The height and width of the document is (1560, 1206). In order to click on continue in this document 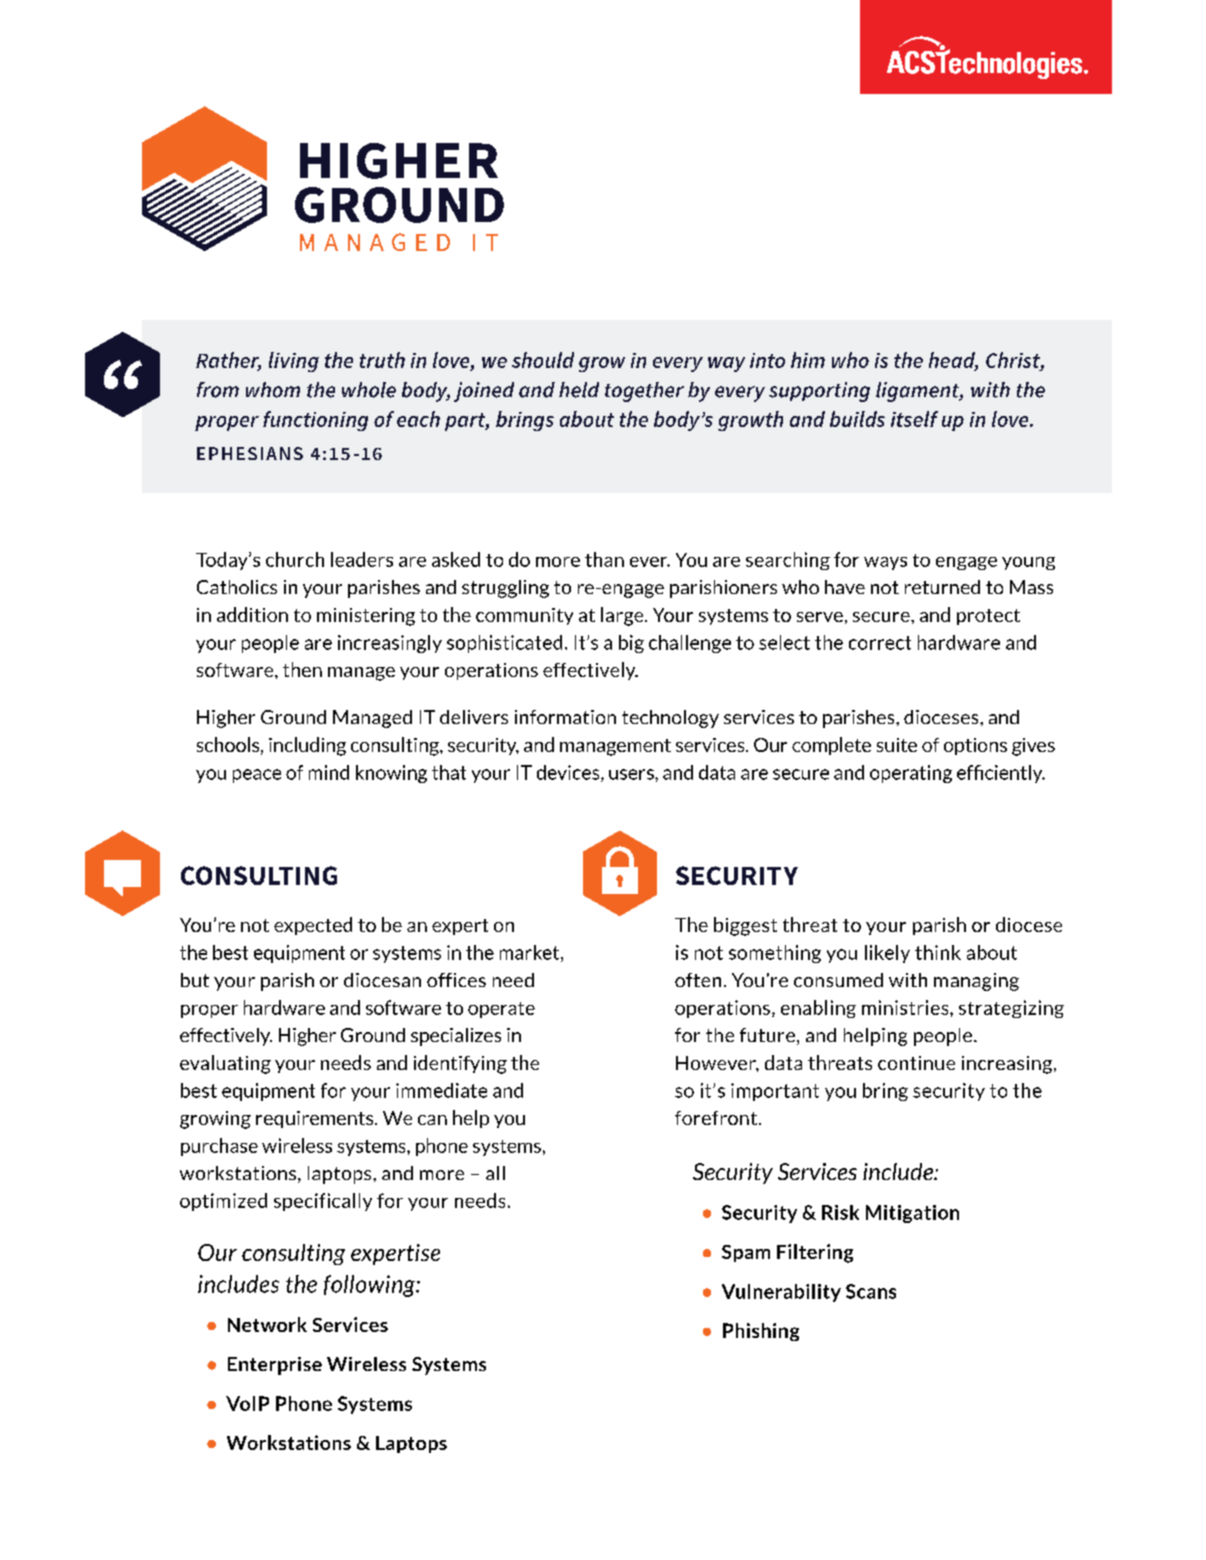, I will do `click(916, 1063)`.
